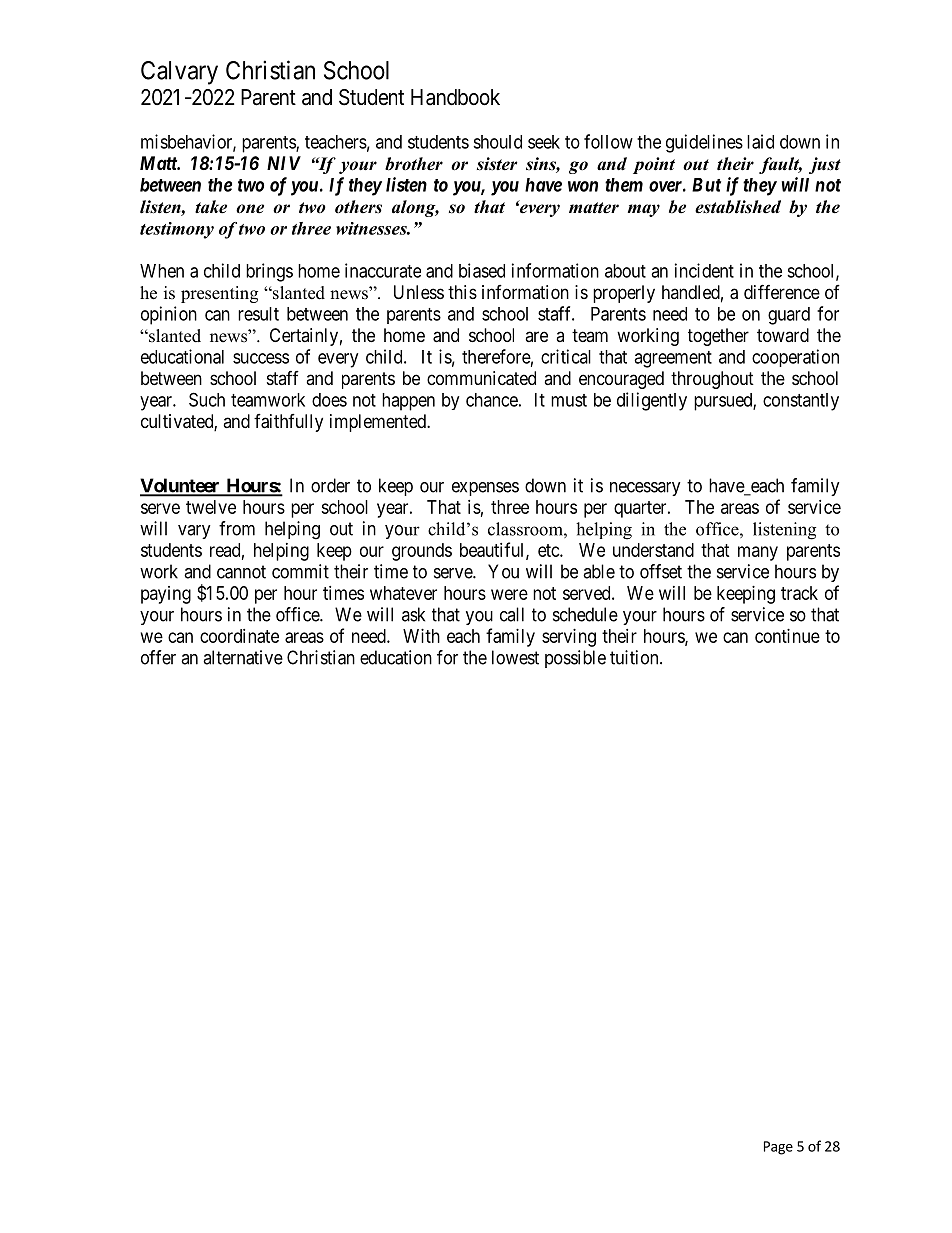 This screenshot has height=1233, width=952. Describe the element at coordinates (284, 163) in the screenshot. I see `NIV` at that location.
